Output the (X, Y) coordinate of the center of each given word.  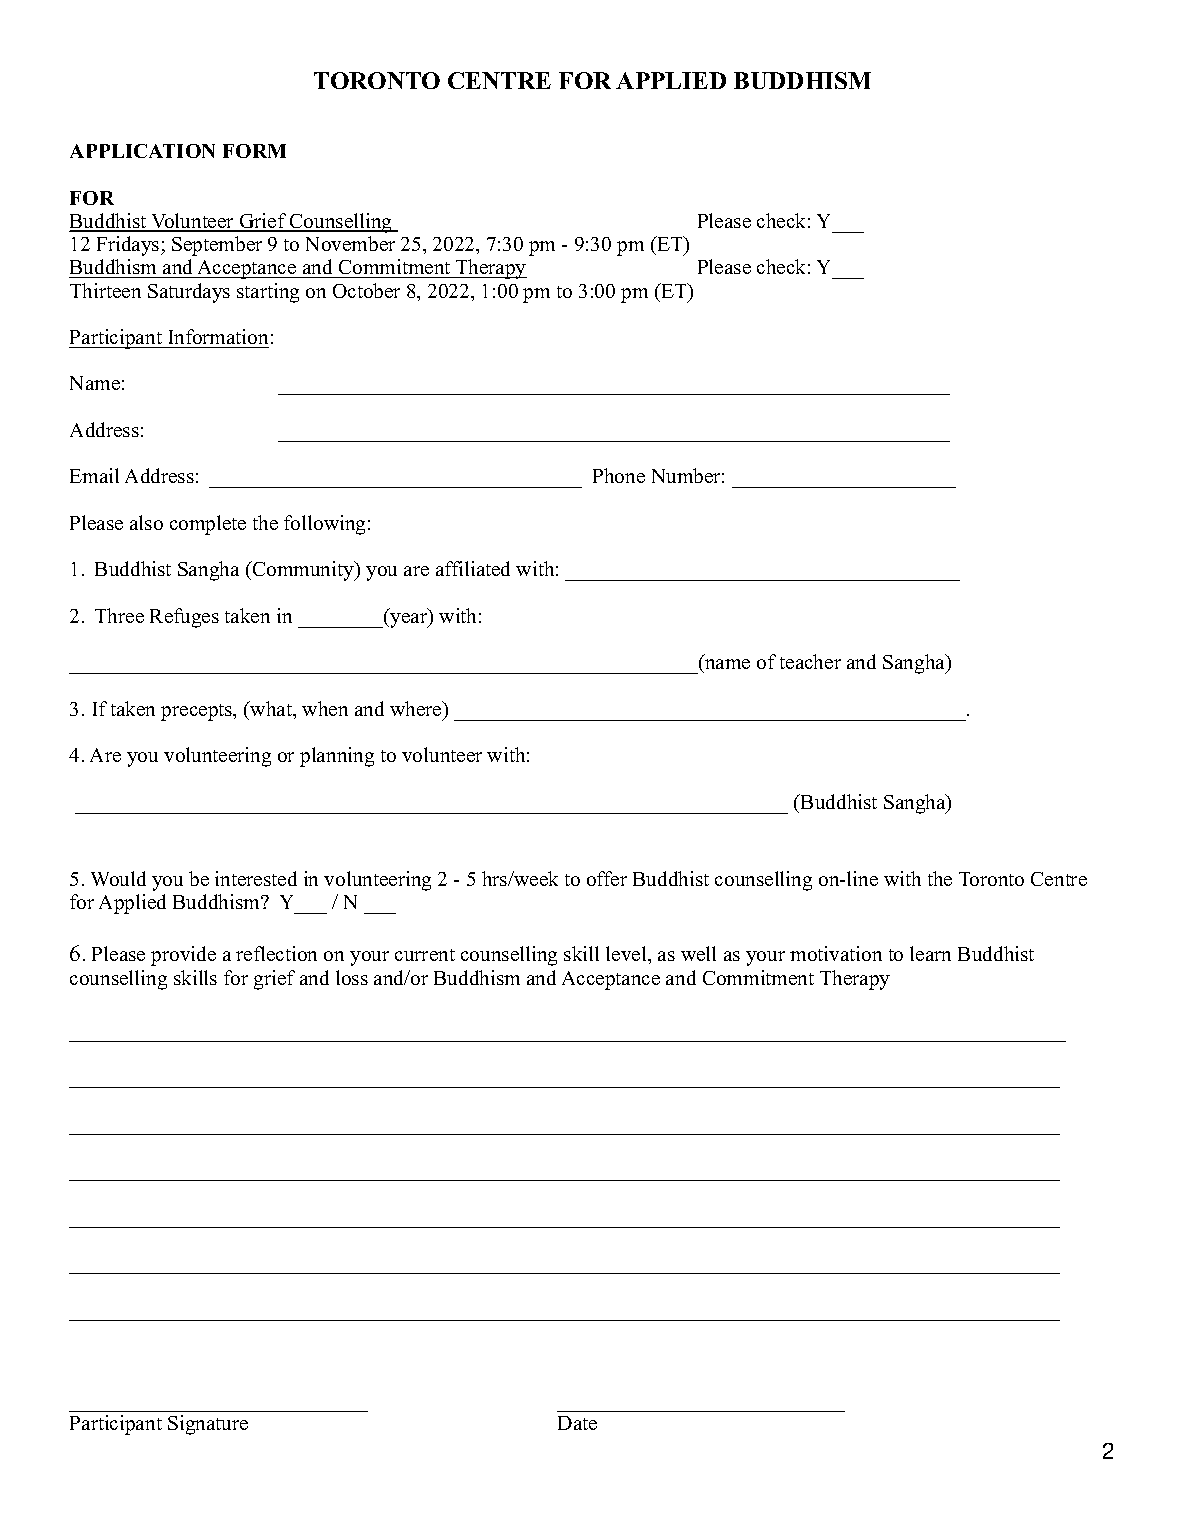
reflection (276, 953)
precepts (198, 712)
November (350, 243)
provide (183, 956)
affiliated (473, 568)
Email (94, 475)
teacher (810, 661)
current (425, 955)
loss (352, 977)
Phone (619, 475)
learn (930, 953)
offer (607, 878)
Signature (208, 1425)
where (417, 708)
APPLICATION (142, 151)
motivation (836, 953)
